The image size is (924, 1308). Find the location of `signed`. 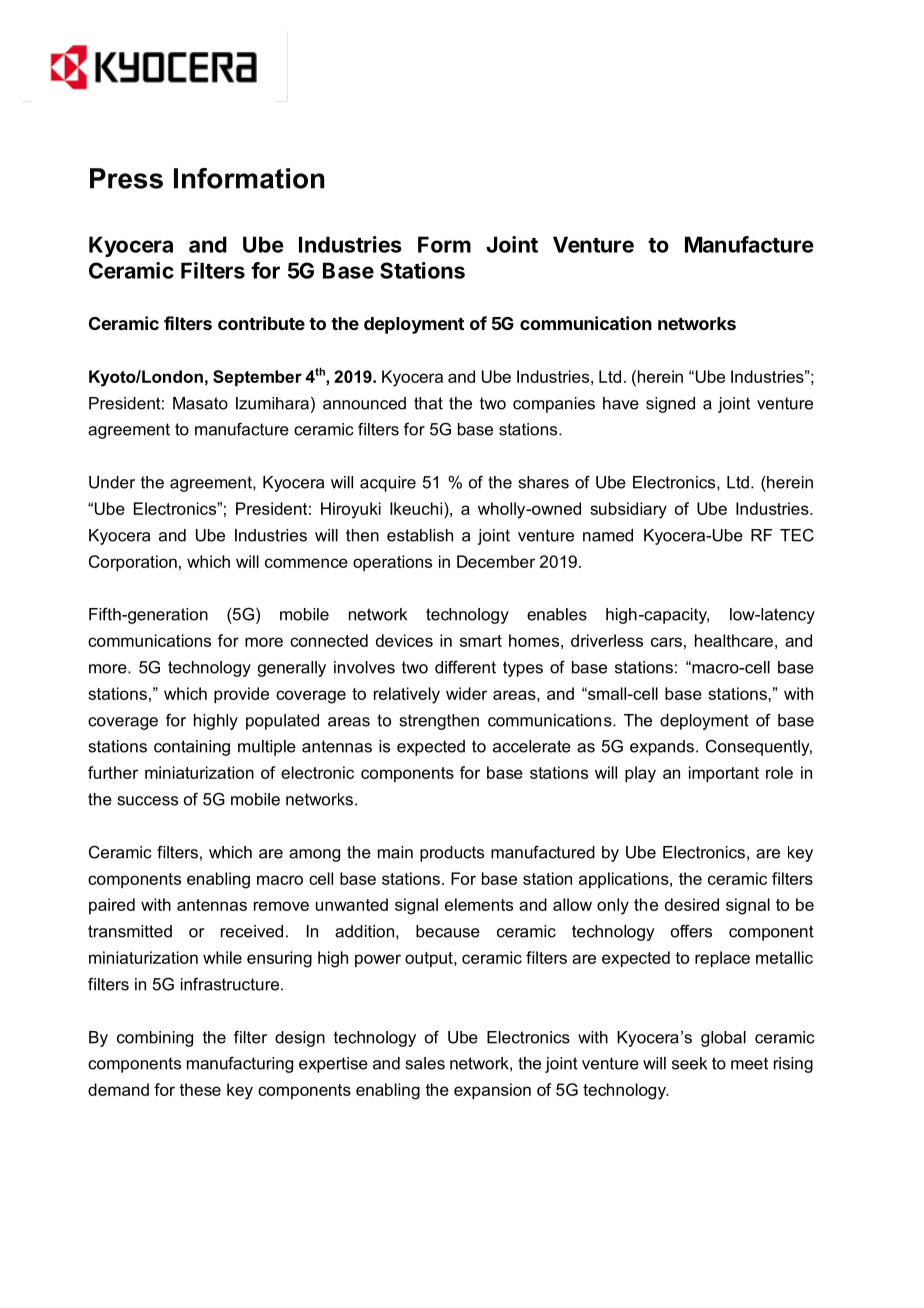

signed is located at coordinates (670, 405).
